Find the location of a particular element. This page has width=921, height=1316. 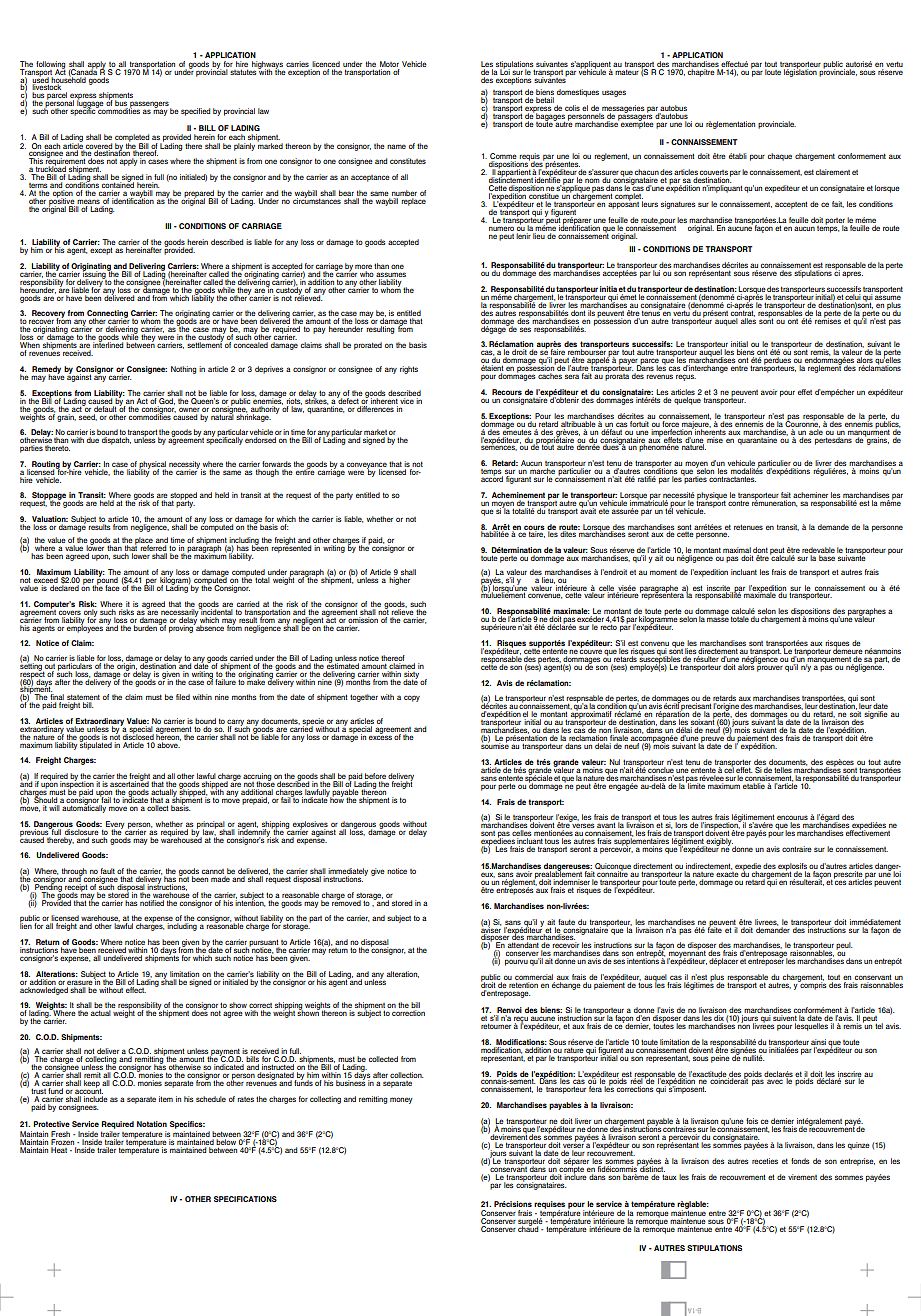

rights is located at coordinates (409, 370).
